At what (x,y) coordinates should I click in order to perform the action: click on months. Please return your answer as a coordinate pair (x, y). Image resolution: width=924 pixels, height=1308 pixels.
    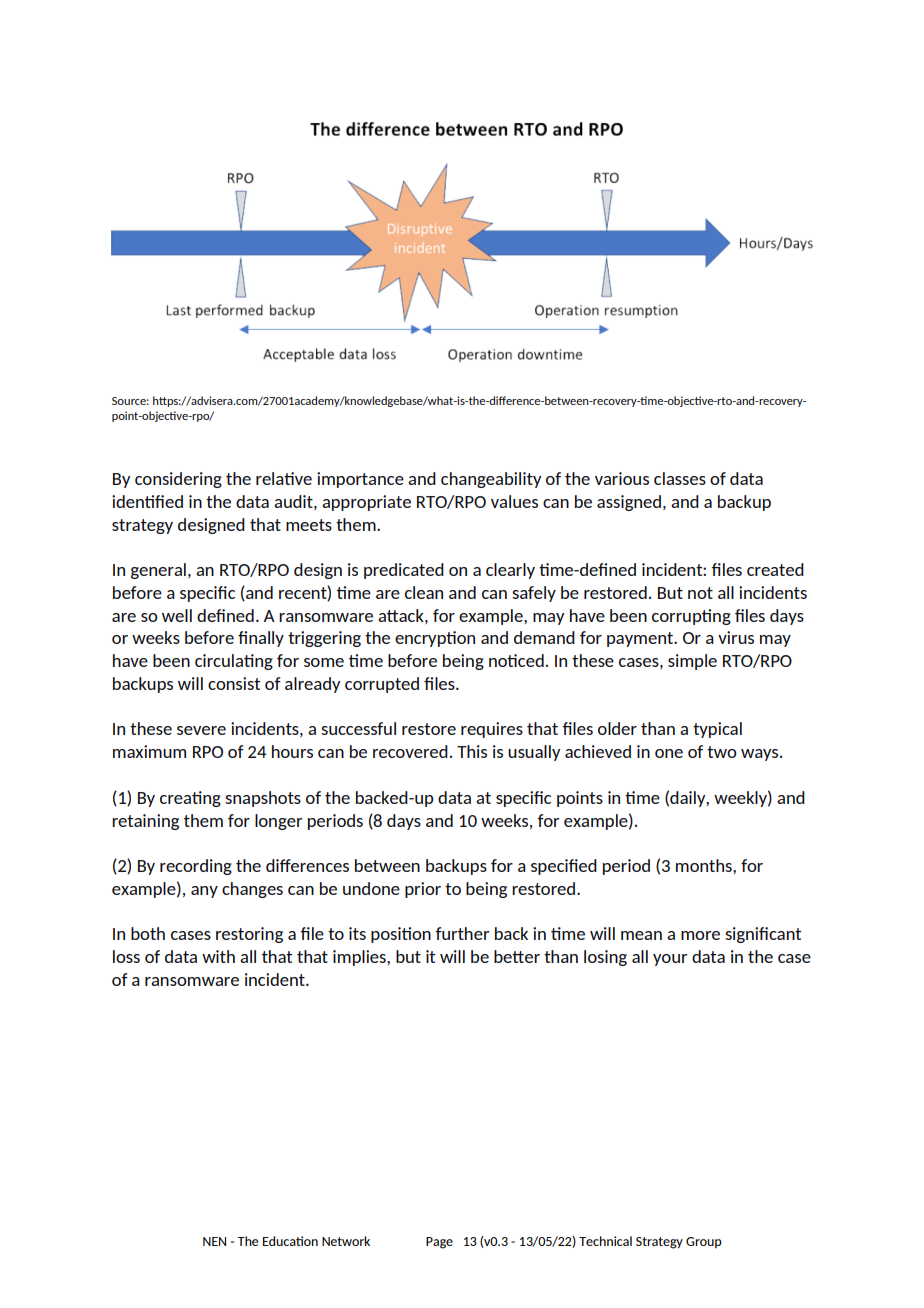
    Looking at the image, I should click on (705, 865).
